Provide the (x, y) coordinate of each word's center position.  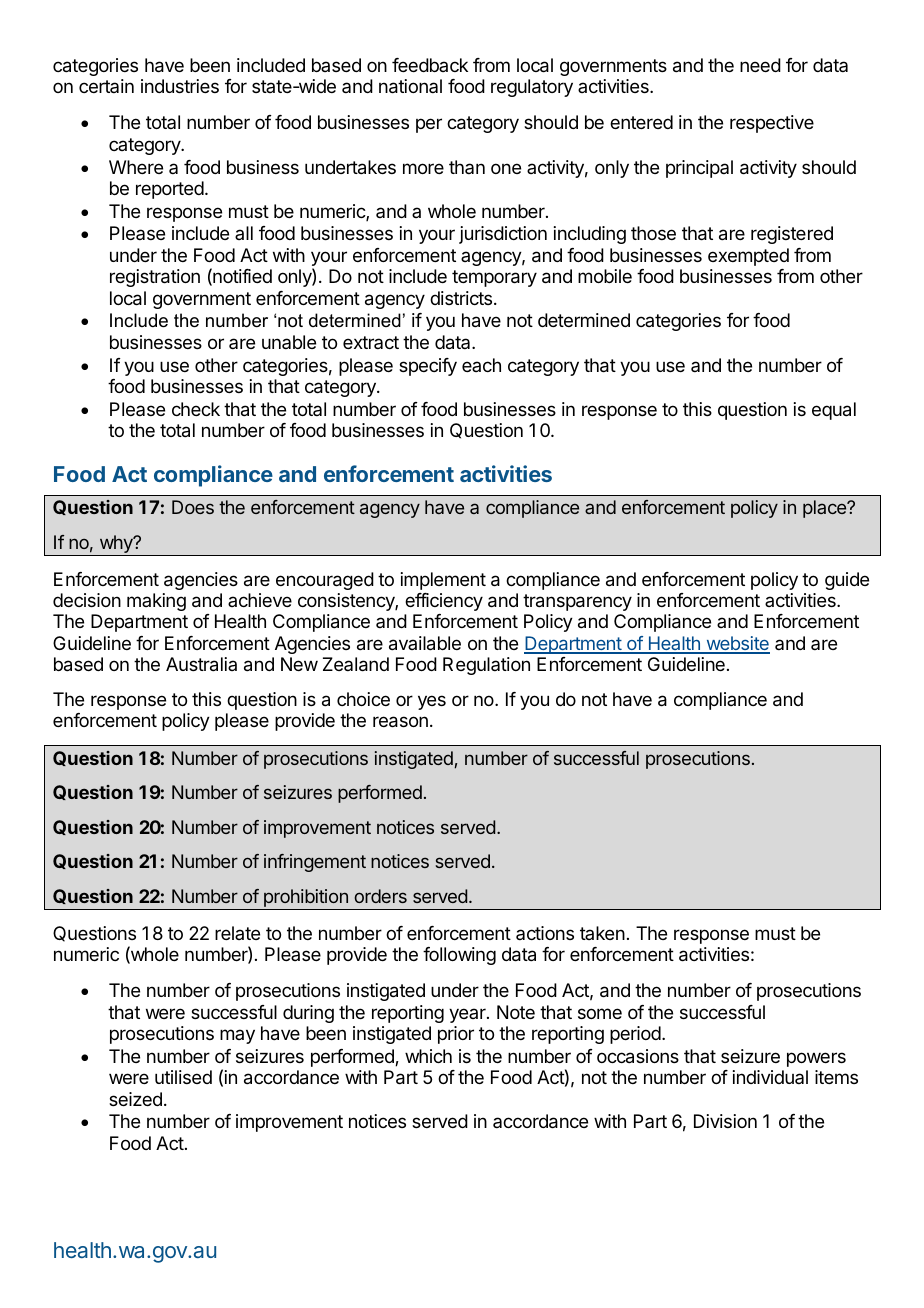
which (428, 1056)
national (410, 86)
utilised (183, 1077)
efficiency (444, 602)
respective (772, 124)
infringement (315, 863)
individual (770, 1077)
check (196, 409)
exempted (748, 257)
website (737, 644)
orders (380, 896)
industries (180, 86)
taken (602, 933)
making (156, 602)
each (481, 365)
